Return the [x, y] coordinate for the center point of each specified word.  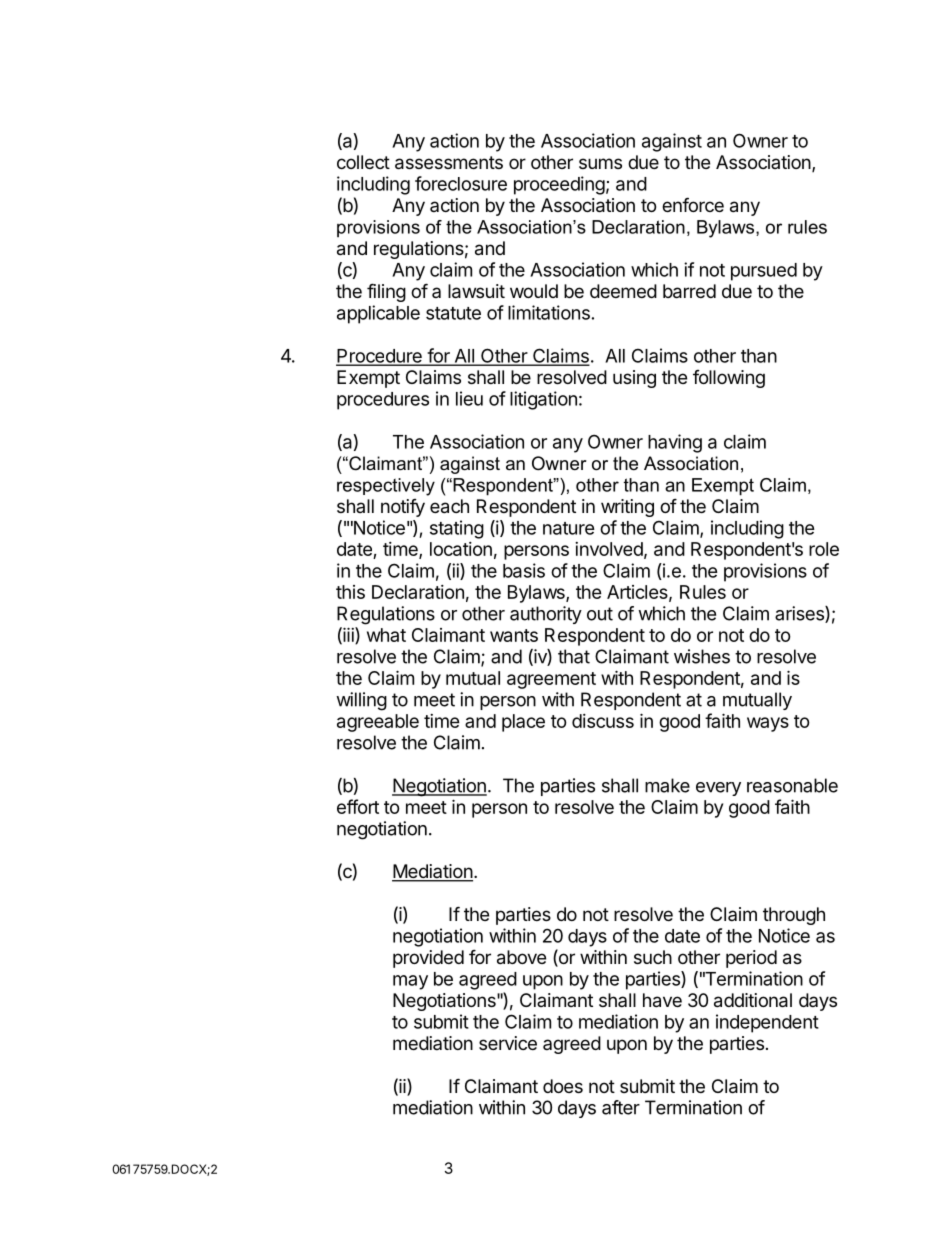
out [600, 614]
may [410, 982]
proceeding [559, 185]
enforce [693, 204]
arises [800, 614]
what [386, 635]
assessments [449, 163]
